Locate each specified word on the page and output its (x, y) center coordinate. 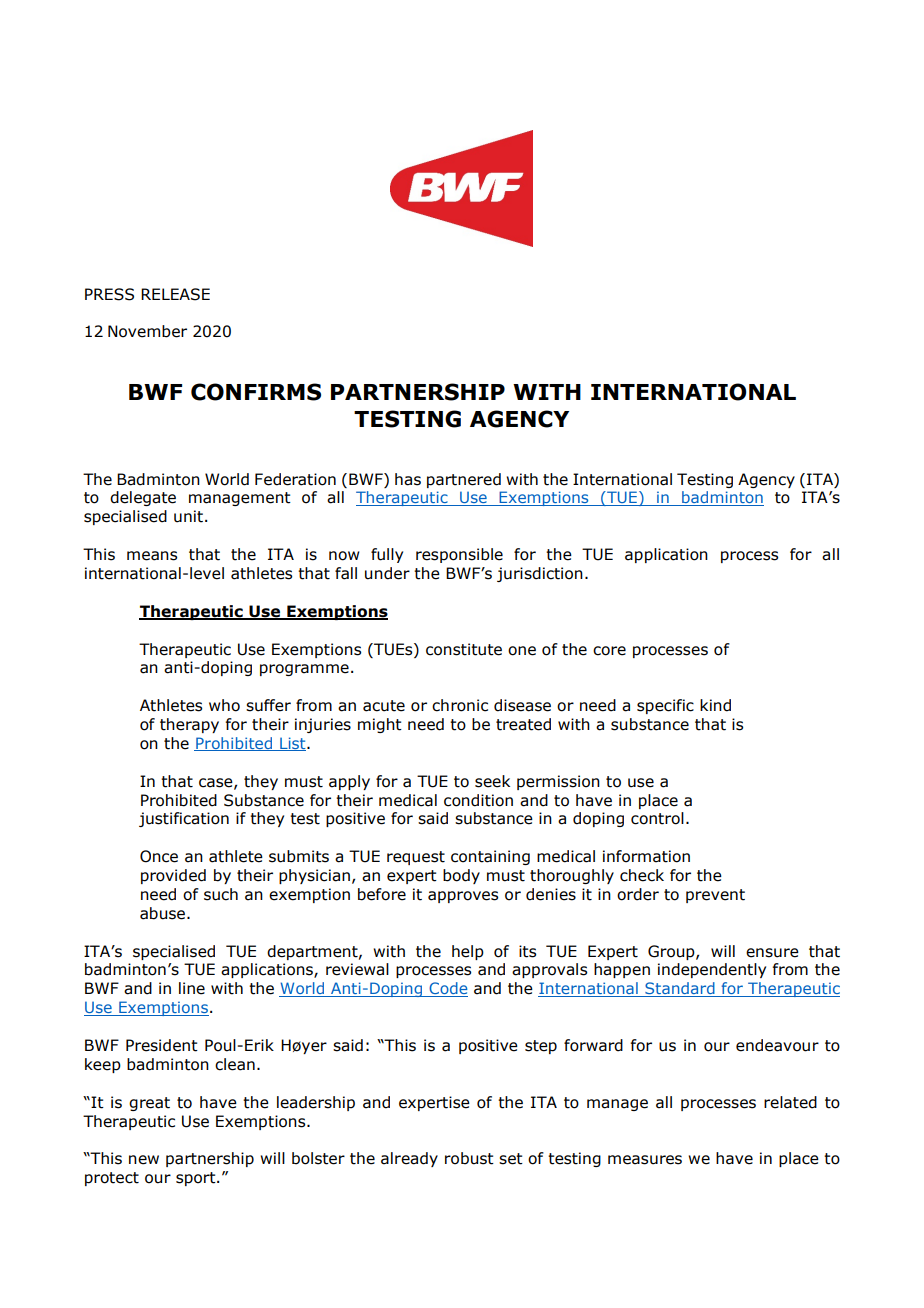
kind (715, 705)
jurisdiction (540, 574)
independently (712, 970)
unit (188, 516)
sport (197, 1179)
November (147, 331)
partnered (464, 480)
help (468, 952)
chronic (460, 705)
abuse (162, 913)
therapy (189, 725)
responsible (459, 555)
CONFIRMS (256, 392)
